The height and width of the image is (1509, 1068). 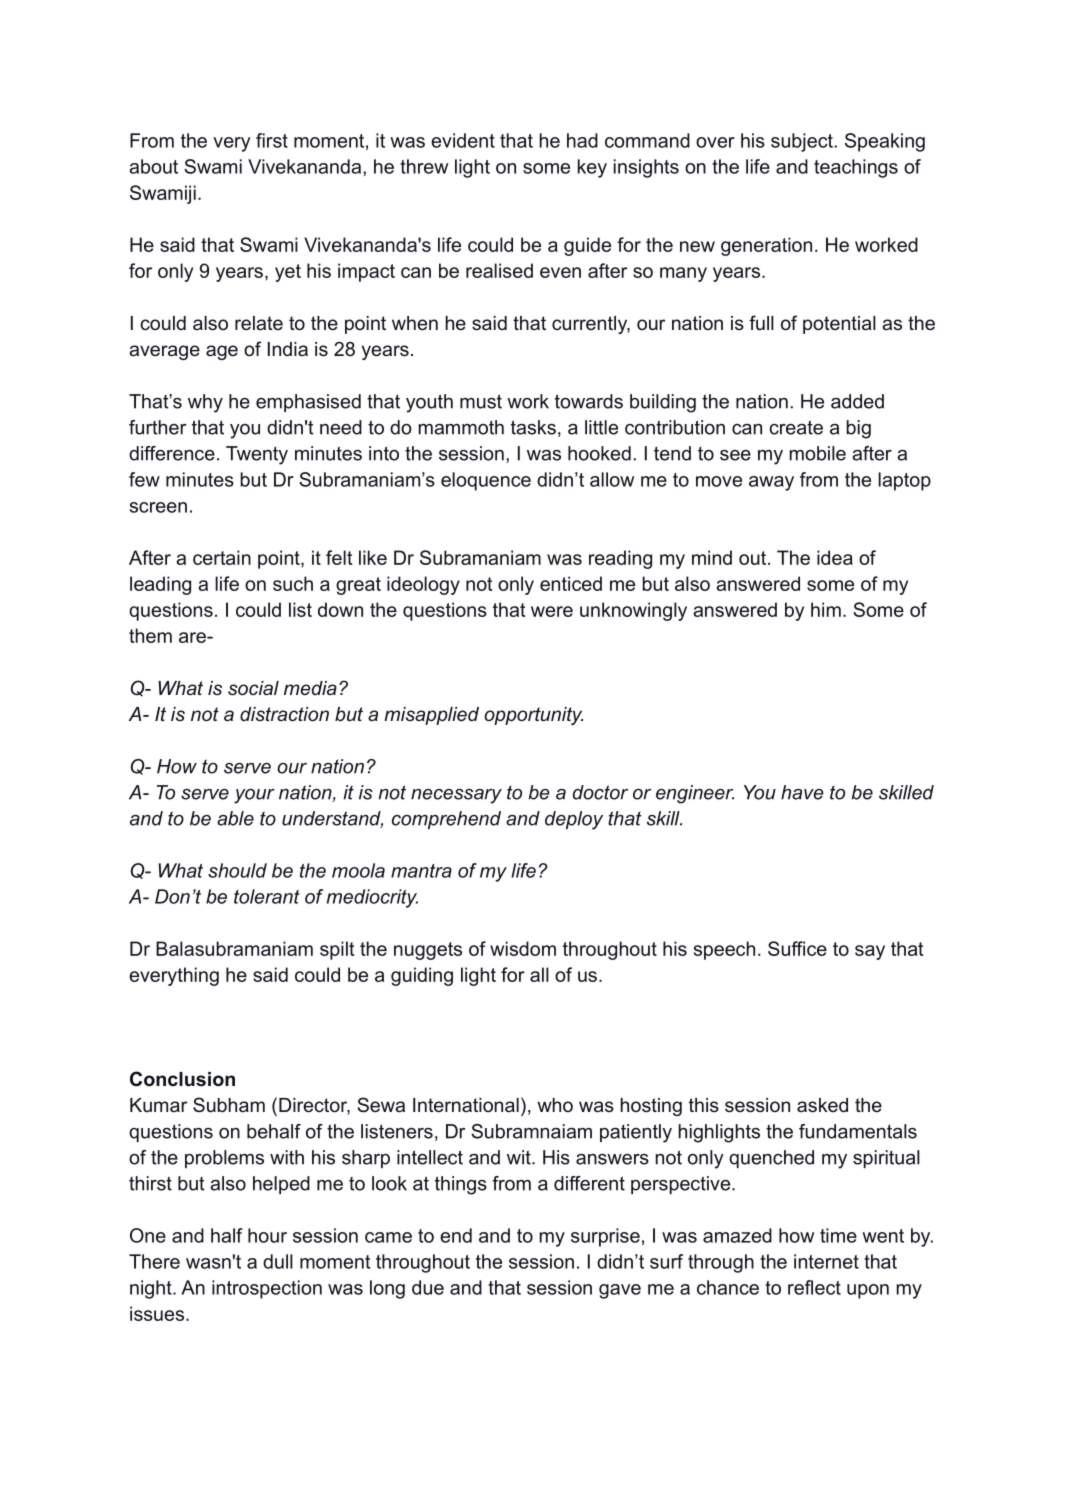 I want to click on first, so click(x=272, y=140).
